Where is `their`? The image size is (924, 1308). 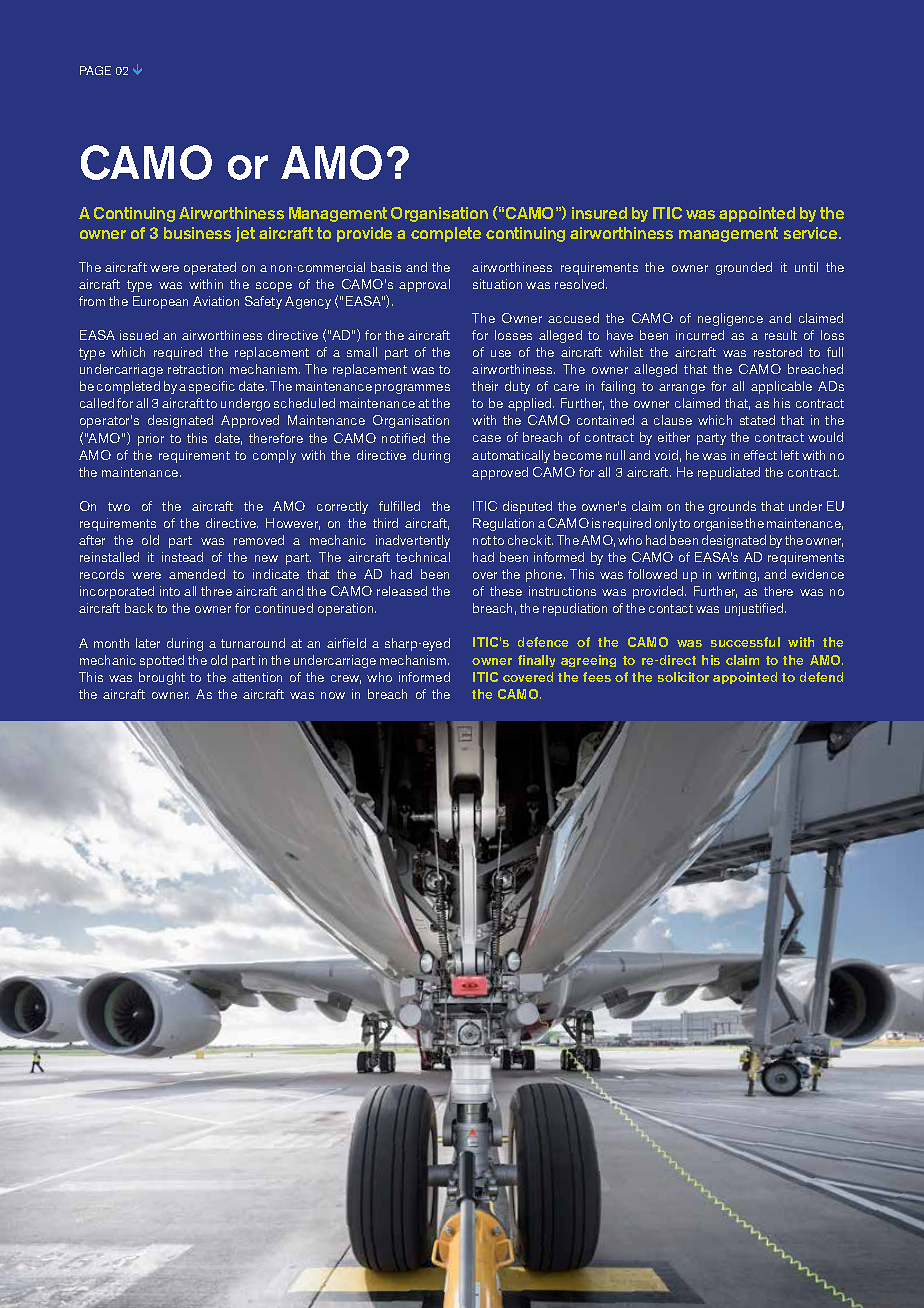
their is located at coordinates (485, 386).
